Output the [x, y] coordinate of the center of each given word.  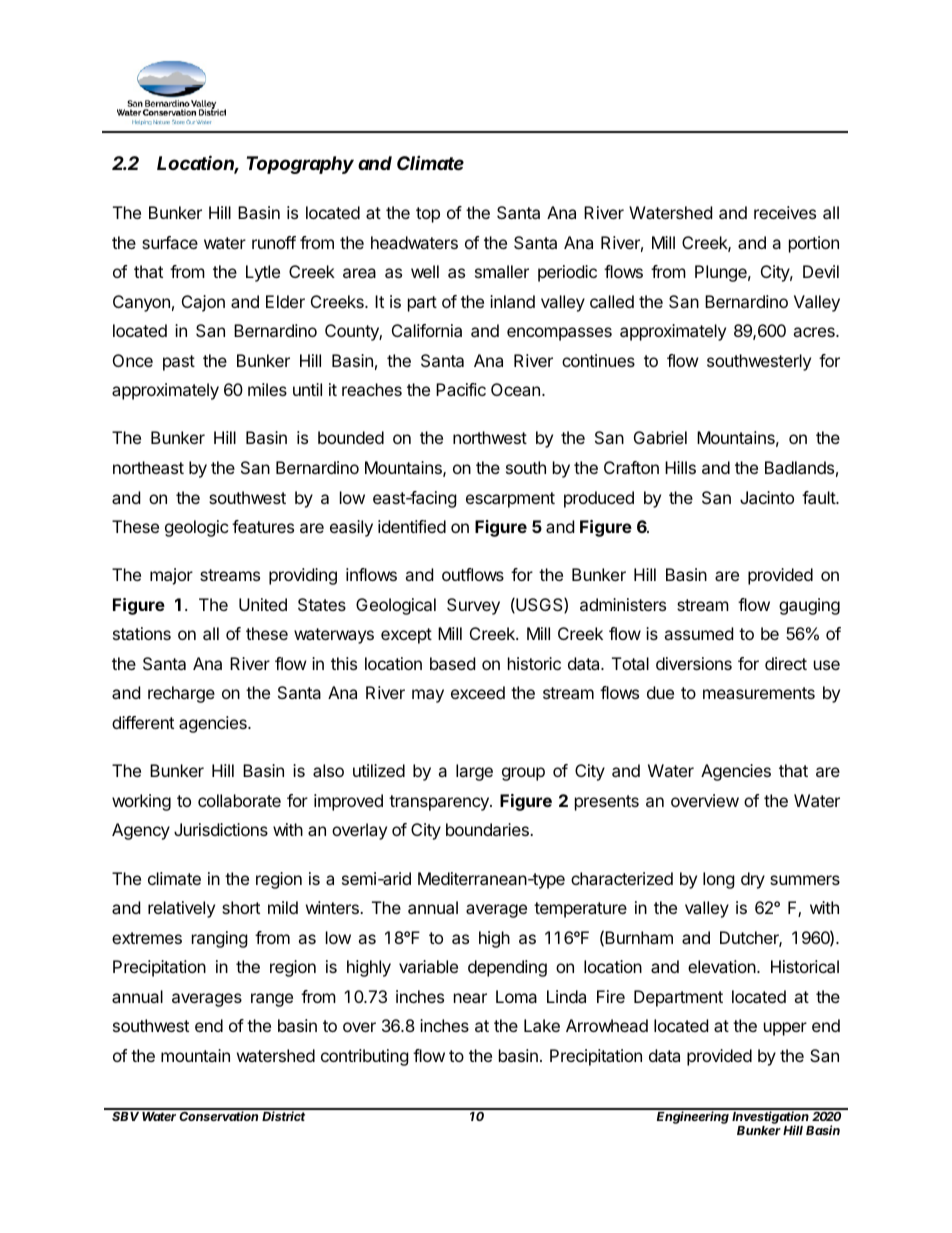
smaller [502, 271]
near [470, 998]
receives [785, 212]
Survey [473, 606]
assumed [698, 633]
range [272, 1000]
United [263, 604]
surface [170, 242]
